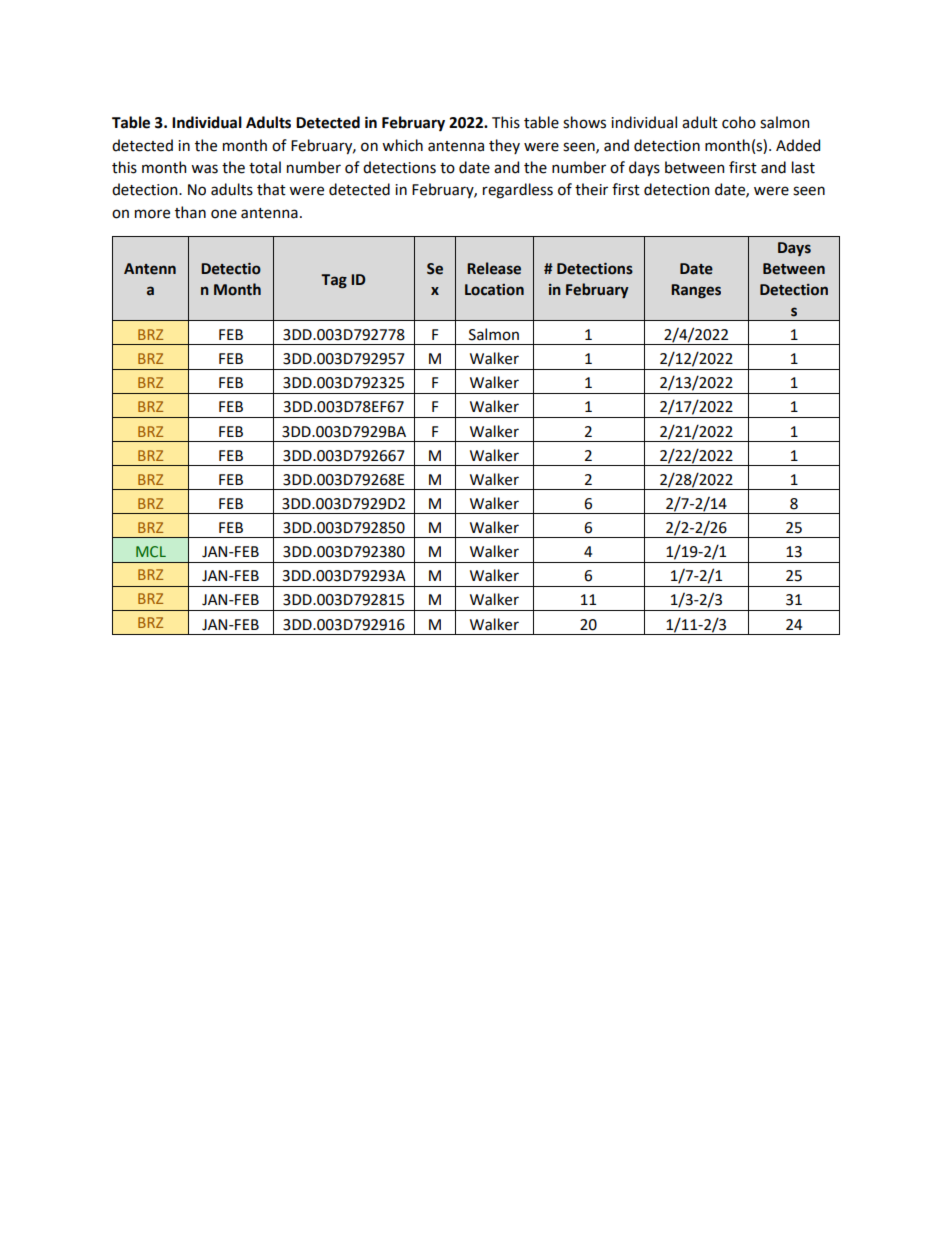 This screenshot has width=952, height=1233. Describe the element at coordinates (224, 214) in the screenshot. I see `one` at that location.
